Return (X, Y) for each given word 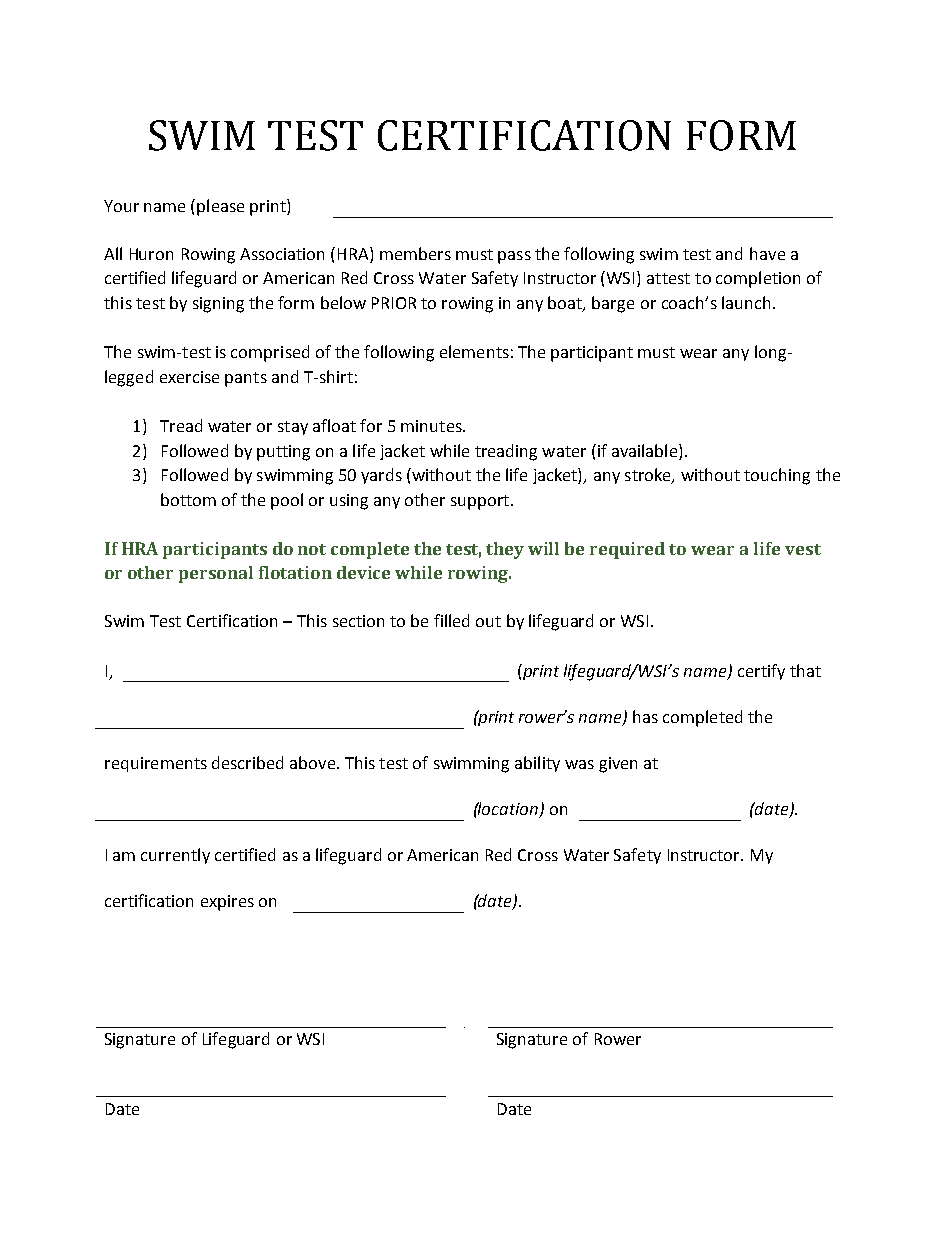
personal (216, 574)
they (505, 550)
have (767, 253)
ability (537, 764)
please (220, 207)
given (618, 765)
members (415, 253)
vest (803, 549)
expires (227, 903)
